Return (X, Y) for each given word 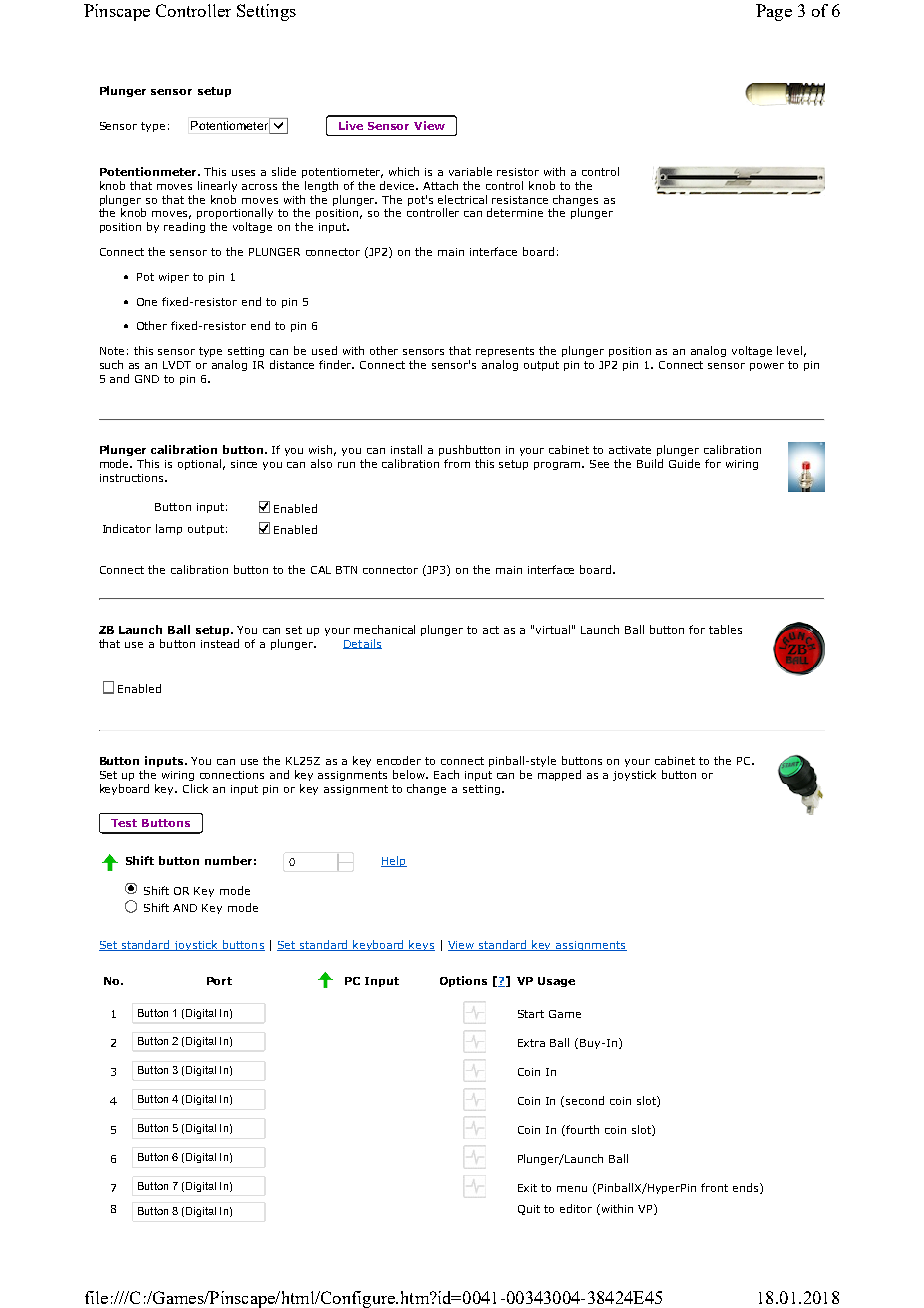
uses (243, 173)
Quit (529, 1210)
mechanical (384, 629)
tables (725, 629)
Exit (527, 1188)
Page (774, 12)
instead (220, 643)
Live (351, 125)
